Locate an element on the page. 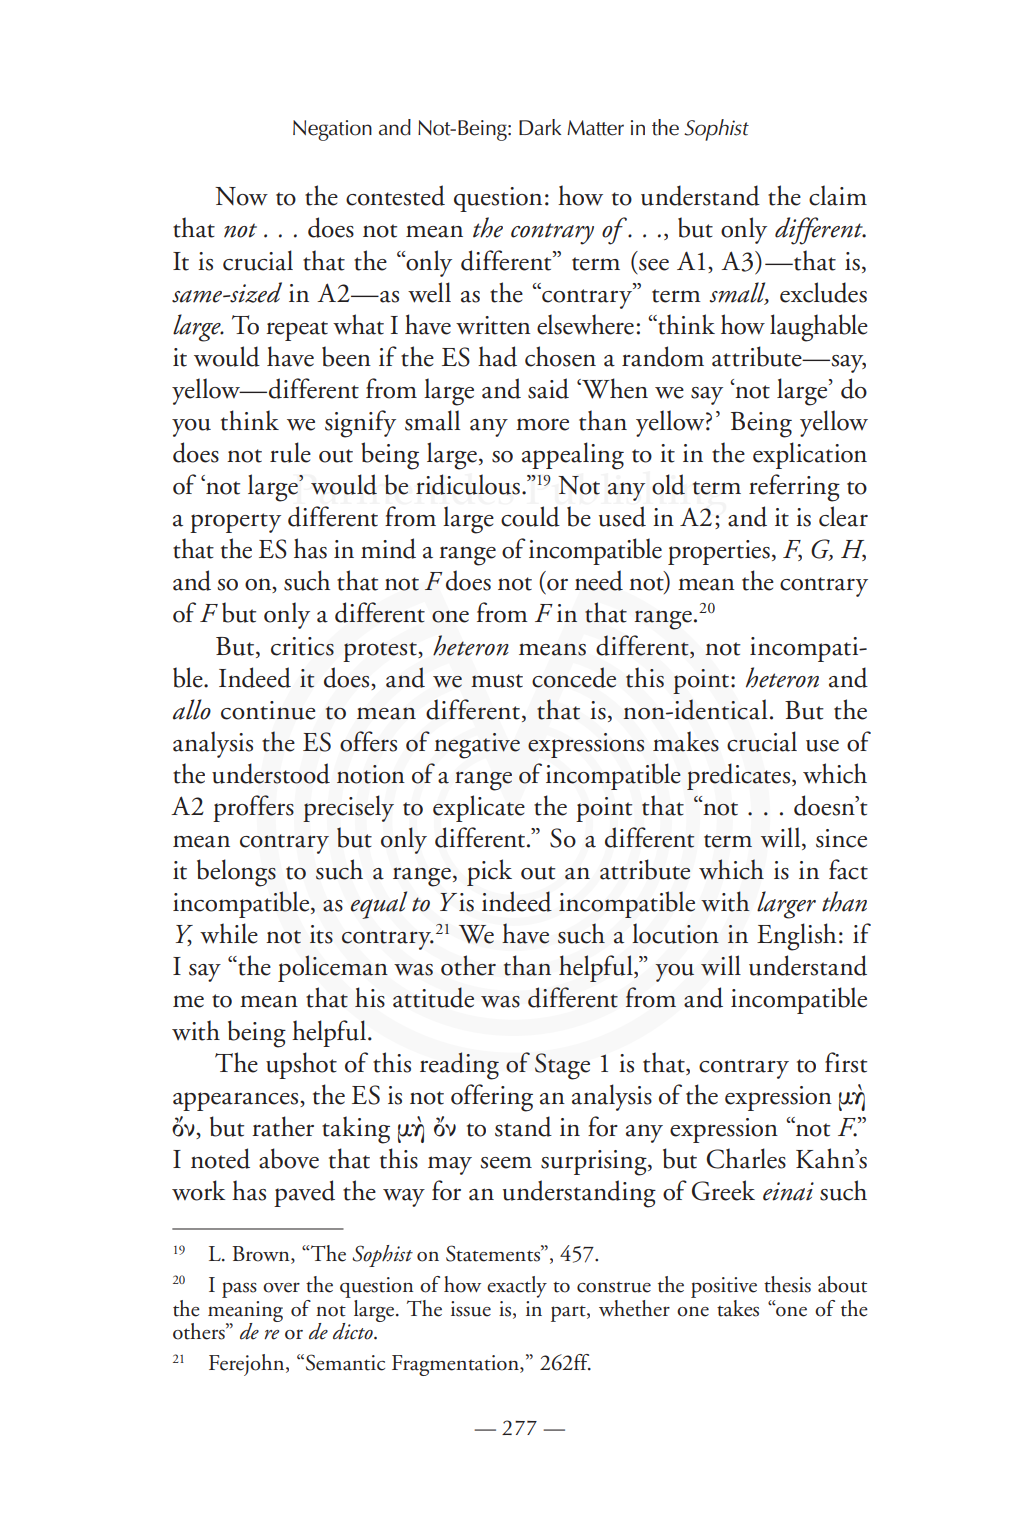  while is located at coordinates (229, 933).
